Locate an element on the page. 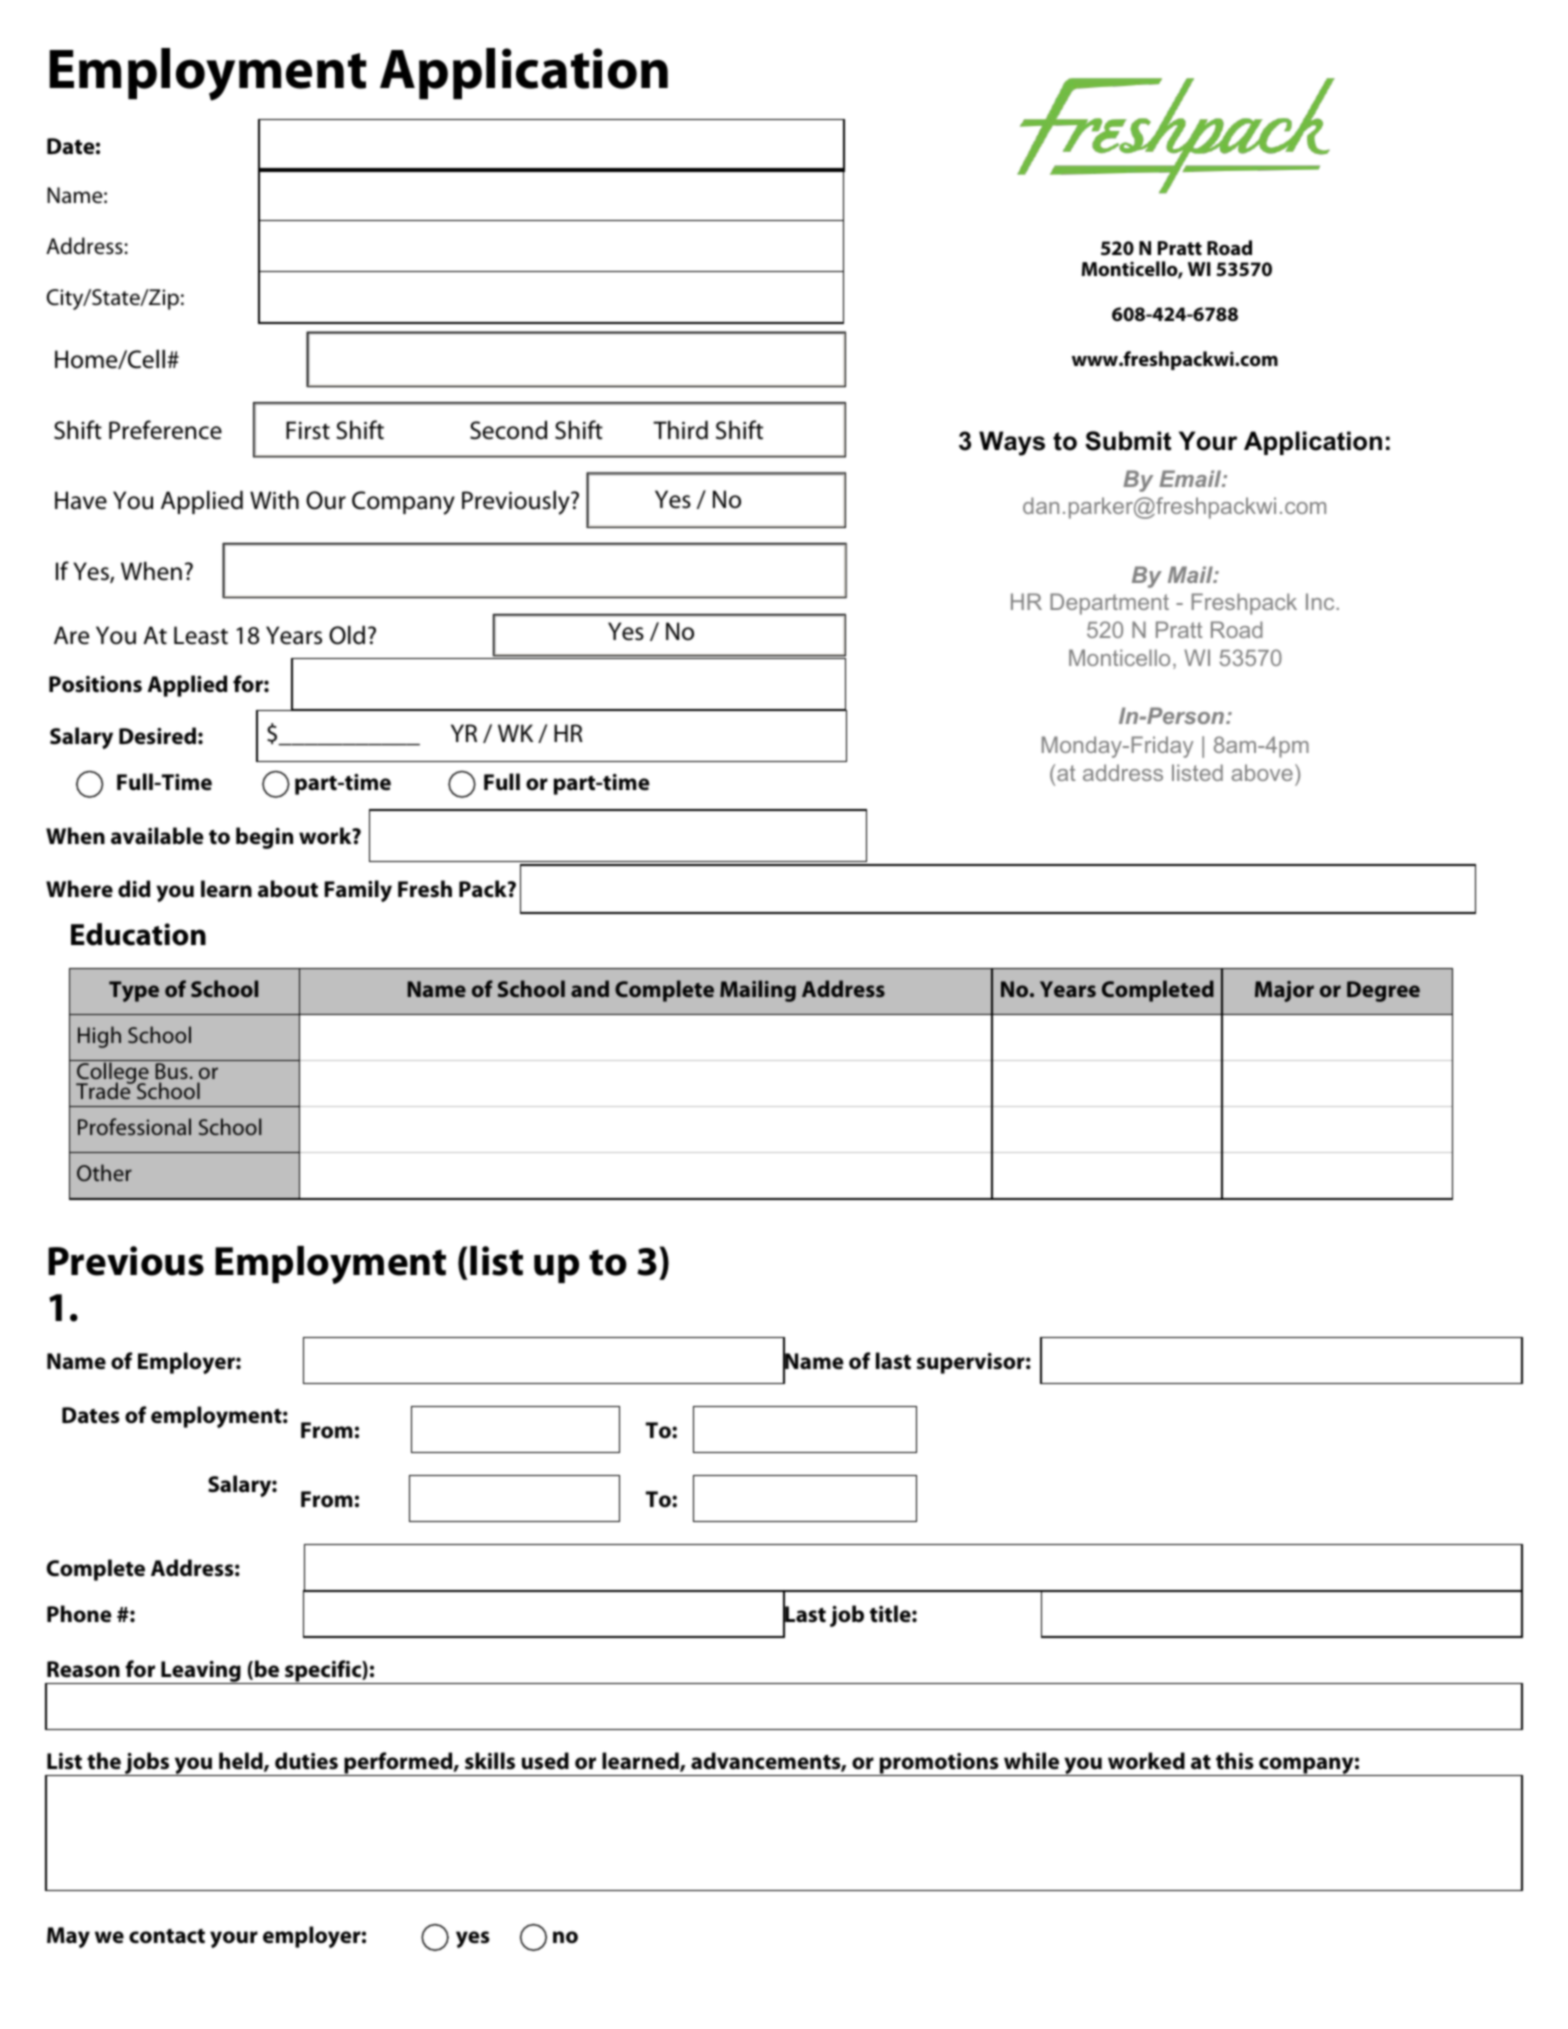  Submit is located at coordinates (1128, 441).
